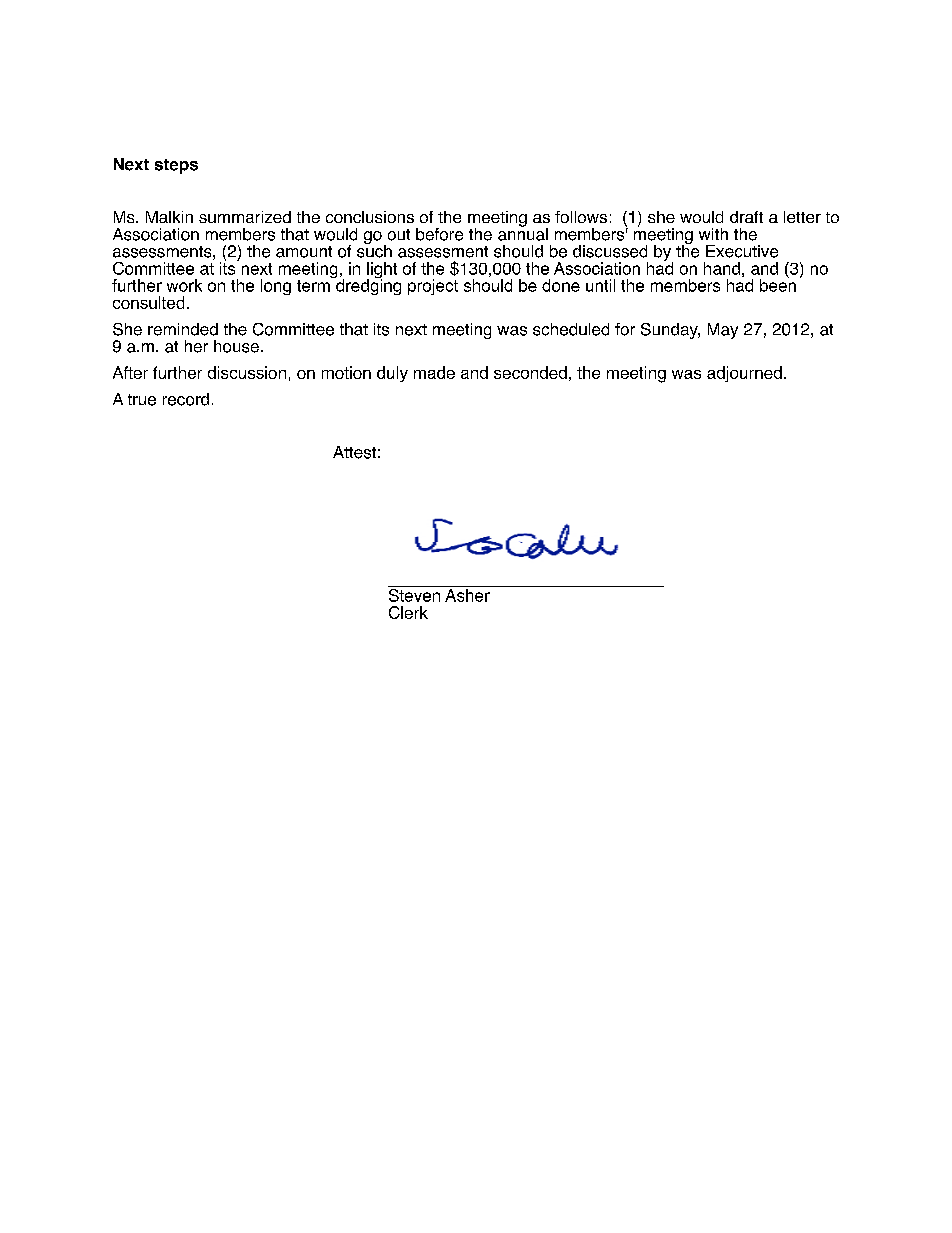  What do you see at coordinates (176, 166) in the image?
I see `steps` at bounding box center [176, 166].
